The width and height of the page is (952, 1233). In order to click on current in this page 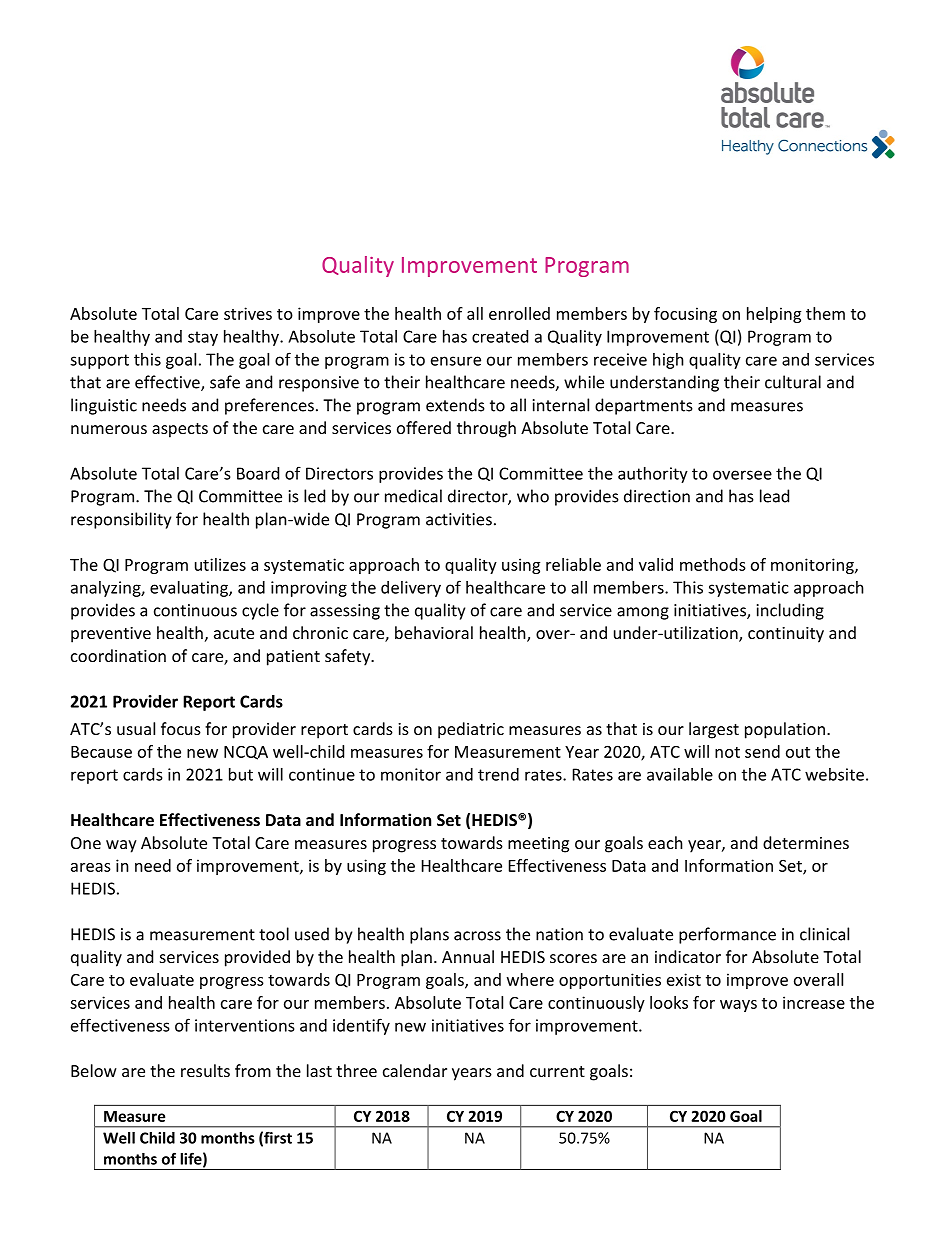, I will do `click(557, 1071)`.
